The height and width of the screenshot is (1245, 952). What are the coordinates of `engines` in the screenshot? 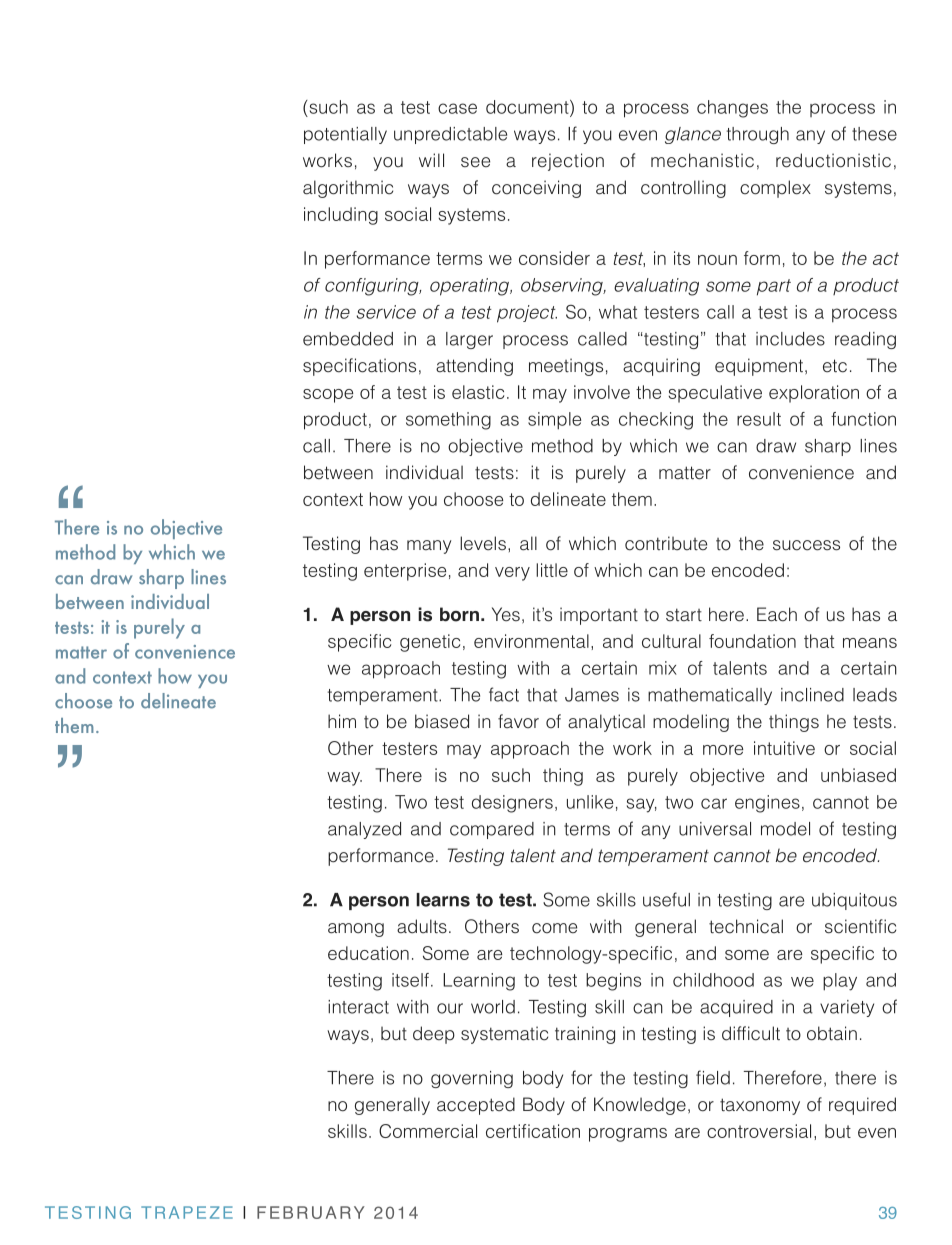 It's located at (767, 804).
